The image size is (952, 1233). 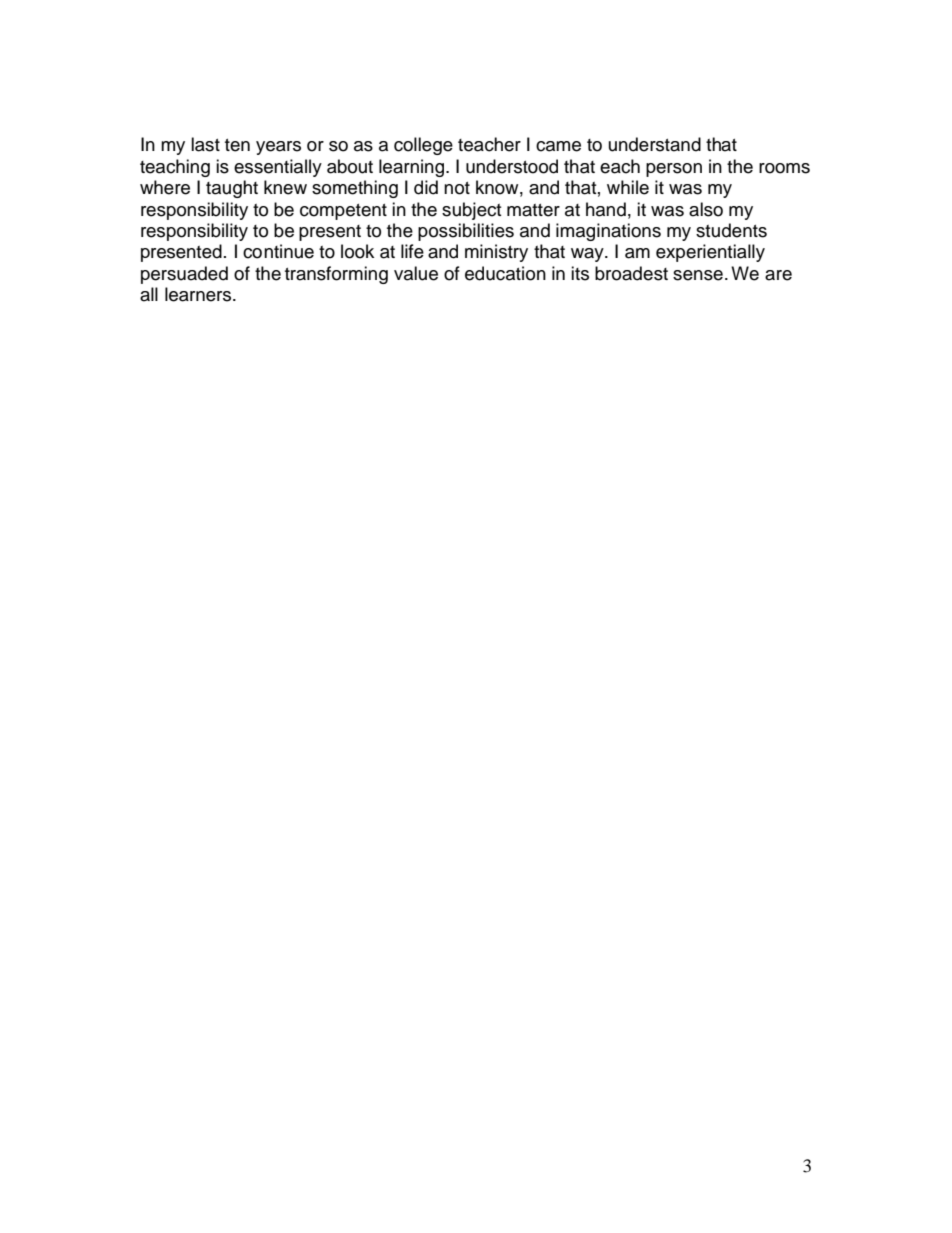 I want to click on understand, so click(x=655, y=144).
